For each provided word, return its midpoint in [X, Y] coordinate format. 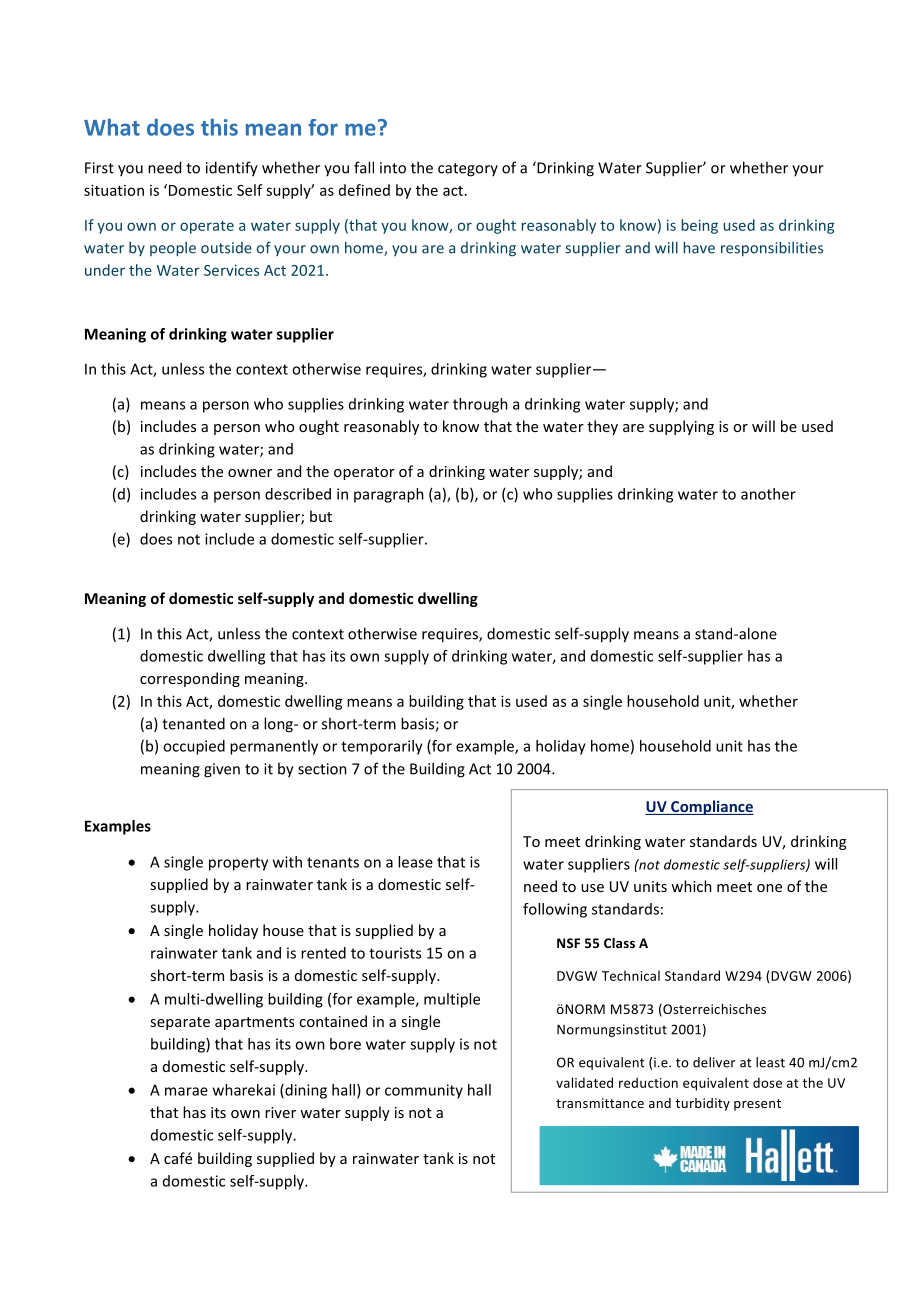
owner [250, 473]
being [700, 226]
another [768, 494]
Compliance [711, 807]
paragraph [389, 495]
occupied [194, 747]
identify [232, 169]
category [468, 170]
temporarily [382, 747]
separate [180, 1023]
